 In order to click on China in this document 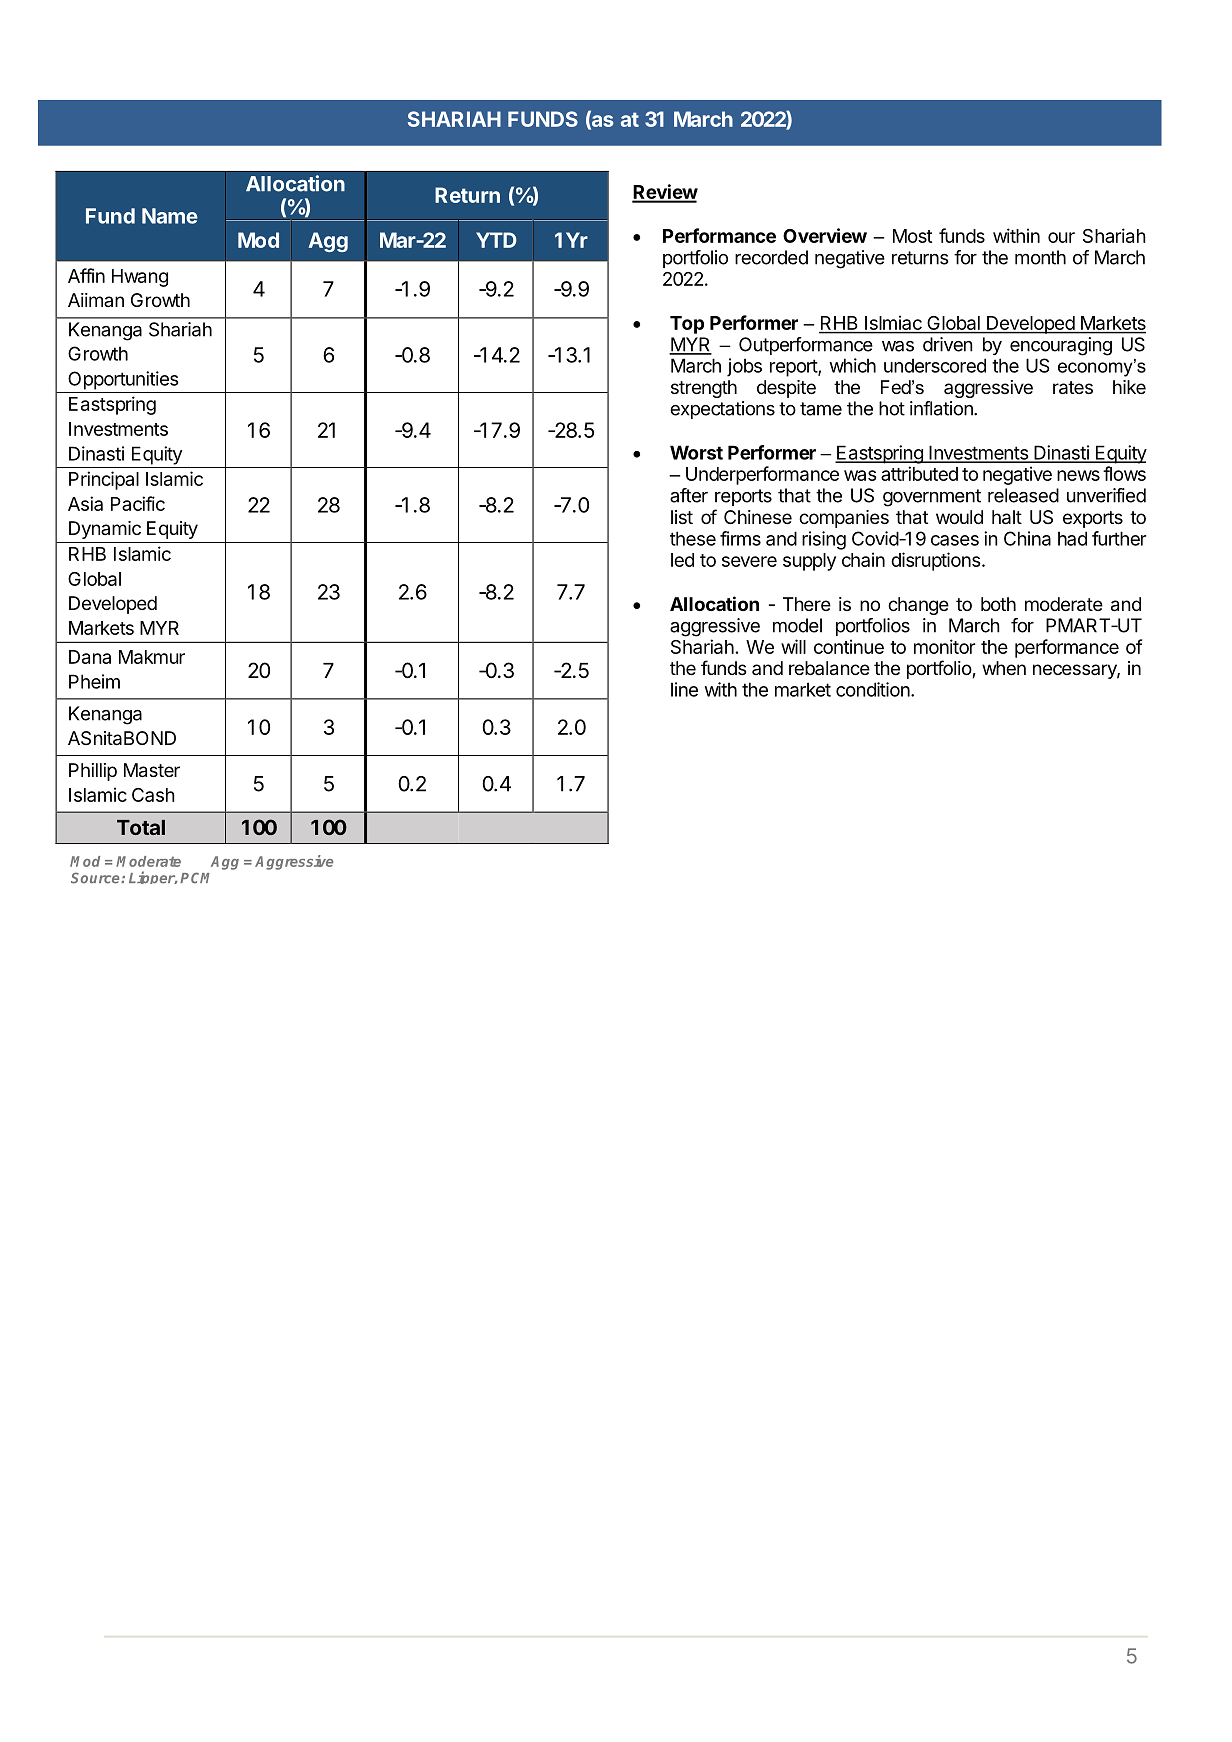, I will do `click(1027, 538)`.
